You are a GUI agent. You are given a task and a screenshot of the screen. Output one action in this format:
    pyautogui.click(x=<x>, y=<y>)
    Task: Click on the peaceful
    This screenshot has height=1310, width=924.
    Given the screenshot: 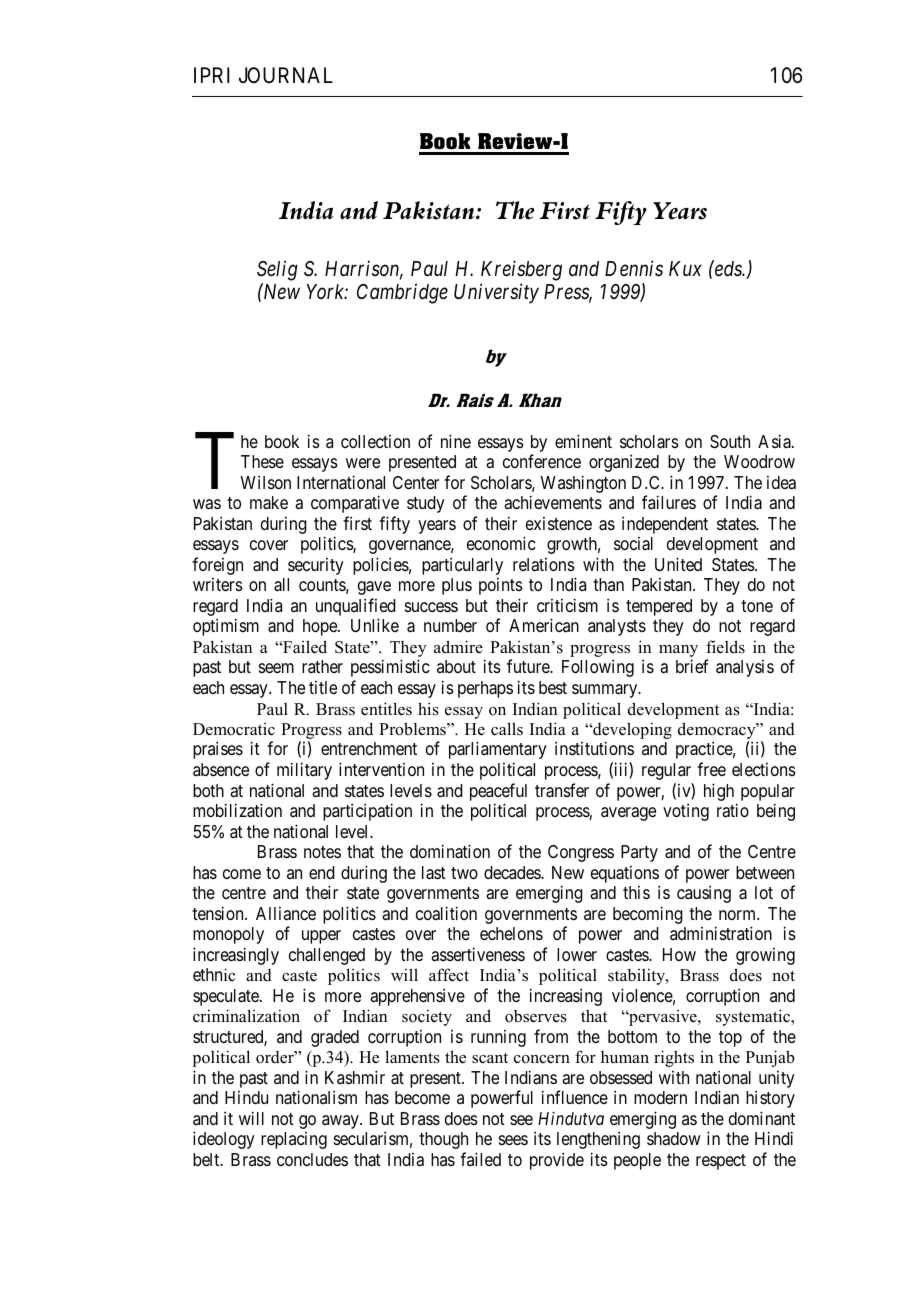 What is the action you would take?
    pyautogui.click(x=498, y=792)
